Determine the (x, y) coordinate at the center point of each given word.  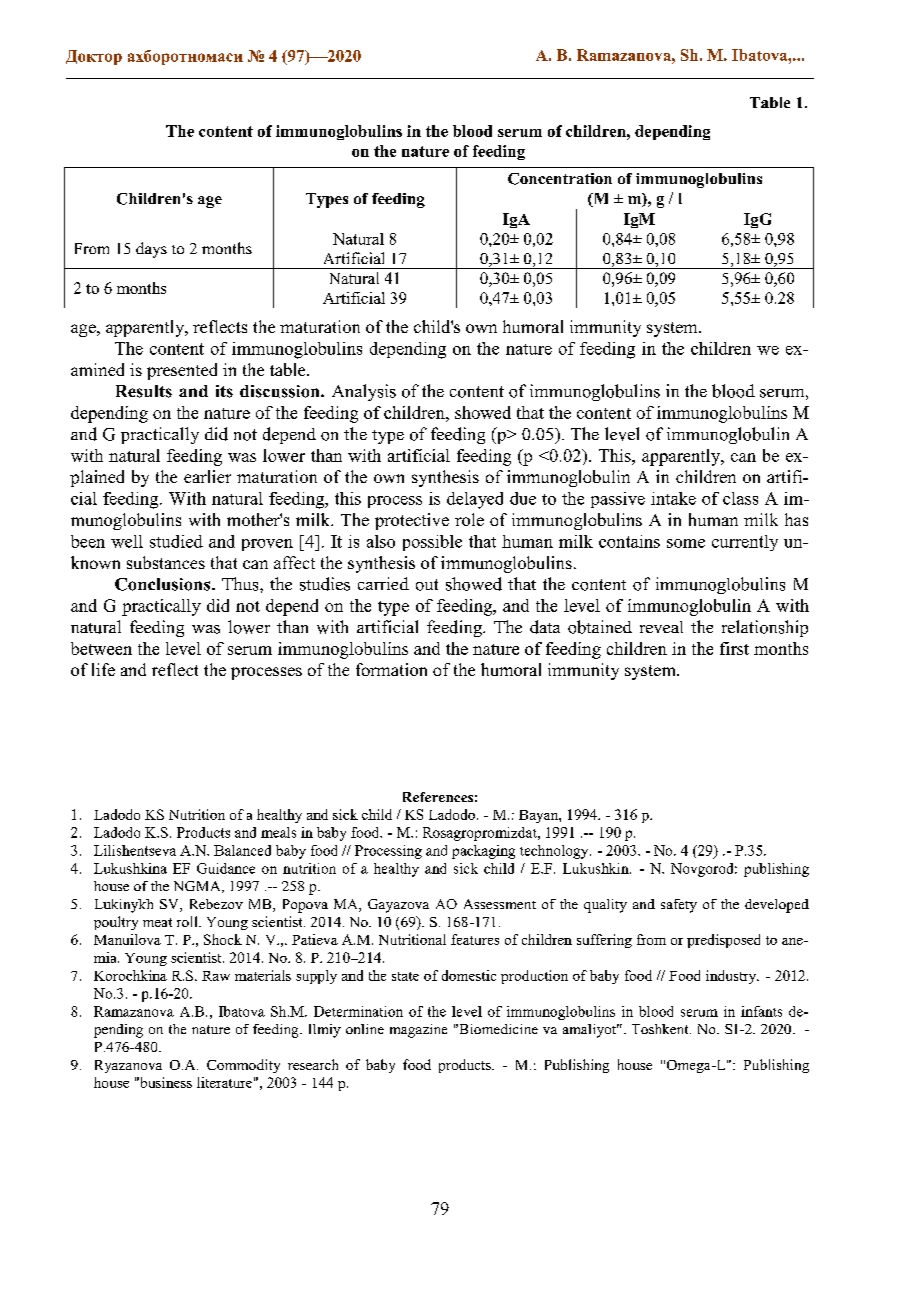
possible (432, 543)
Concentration (560, 179)
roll (188, 921)
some (686, 543)
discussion (281, 391)
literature (224, 1082)
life (103, 669)
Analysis (364, 392)
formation (391, 669)
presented (182, 371)
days (151, 250)
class (740, 498)
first (734, 648)
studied (176, 541)
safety (679, 906)
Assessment (500, 904)
